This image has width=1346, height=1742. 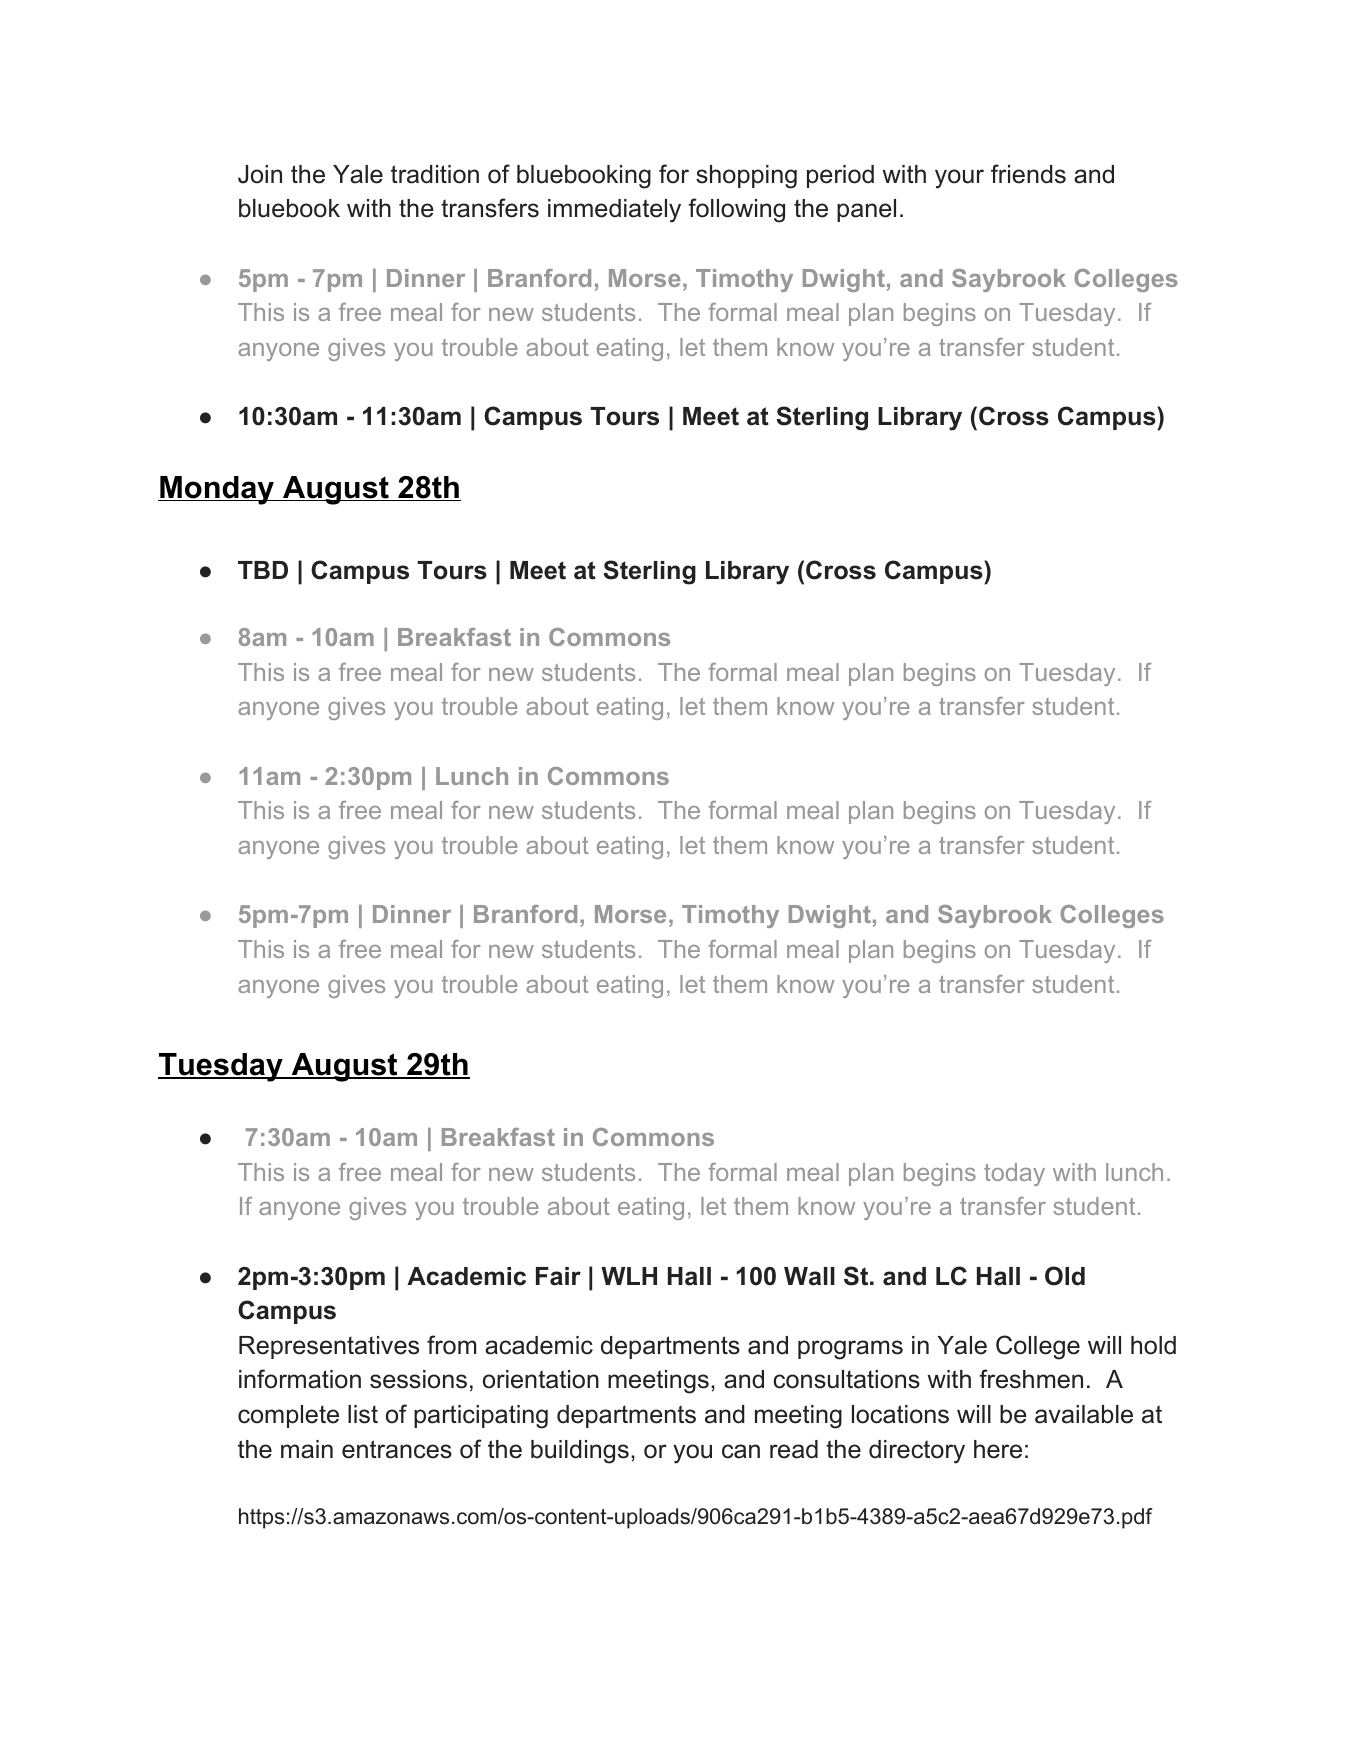 What do you see at coordinates (558, 1276) in the image?
I see `Fair` at bounding box center [558, 1276].
